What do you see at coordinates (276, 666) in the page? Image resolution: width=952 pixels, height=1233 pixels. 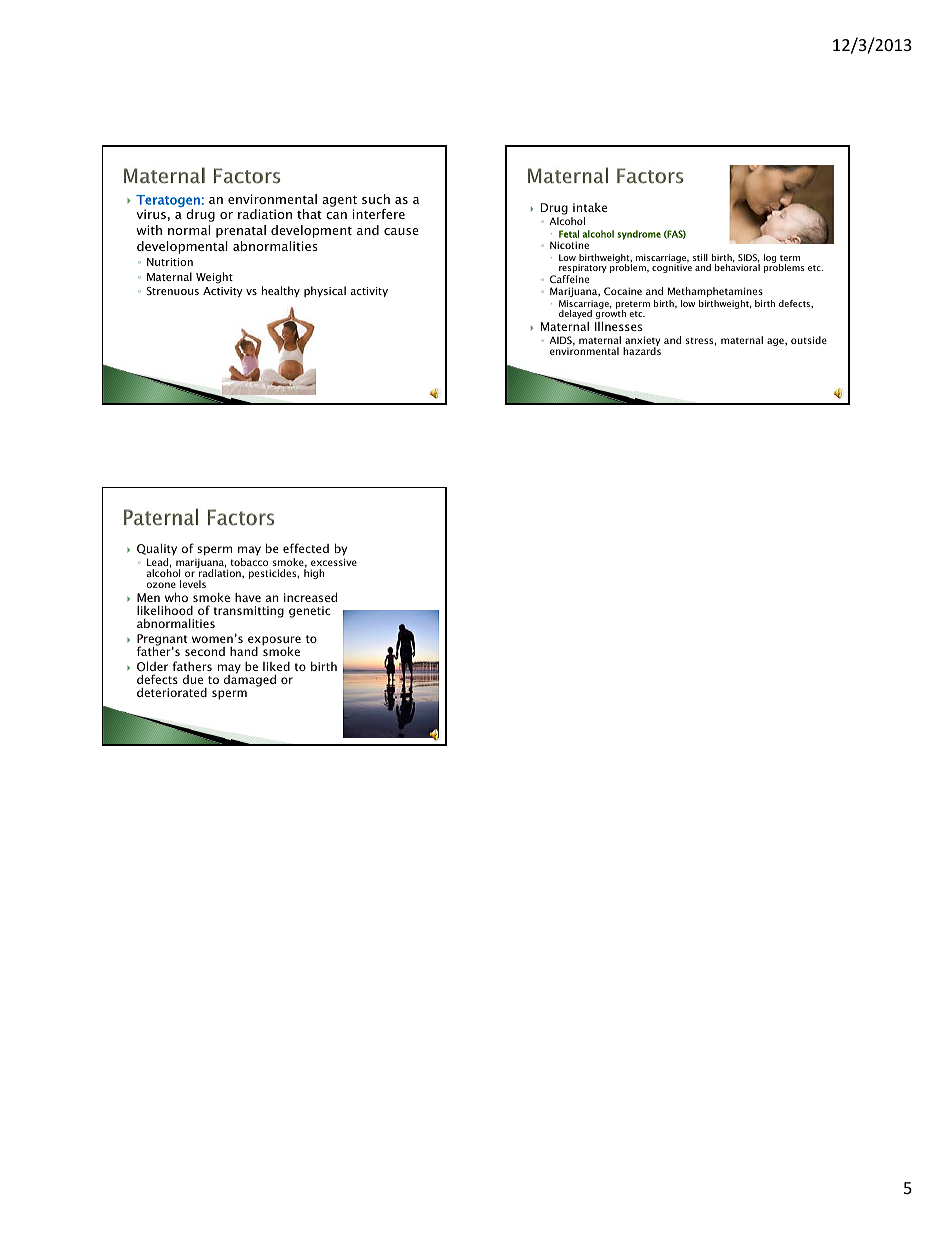 I see `liked` at bounding box center [276, 666].
